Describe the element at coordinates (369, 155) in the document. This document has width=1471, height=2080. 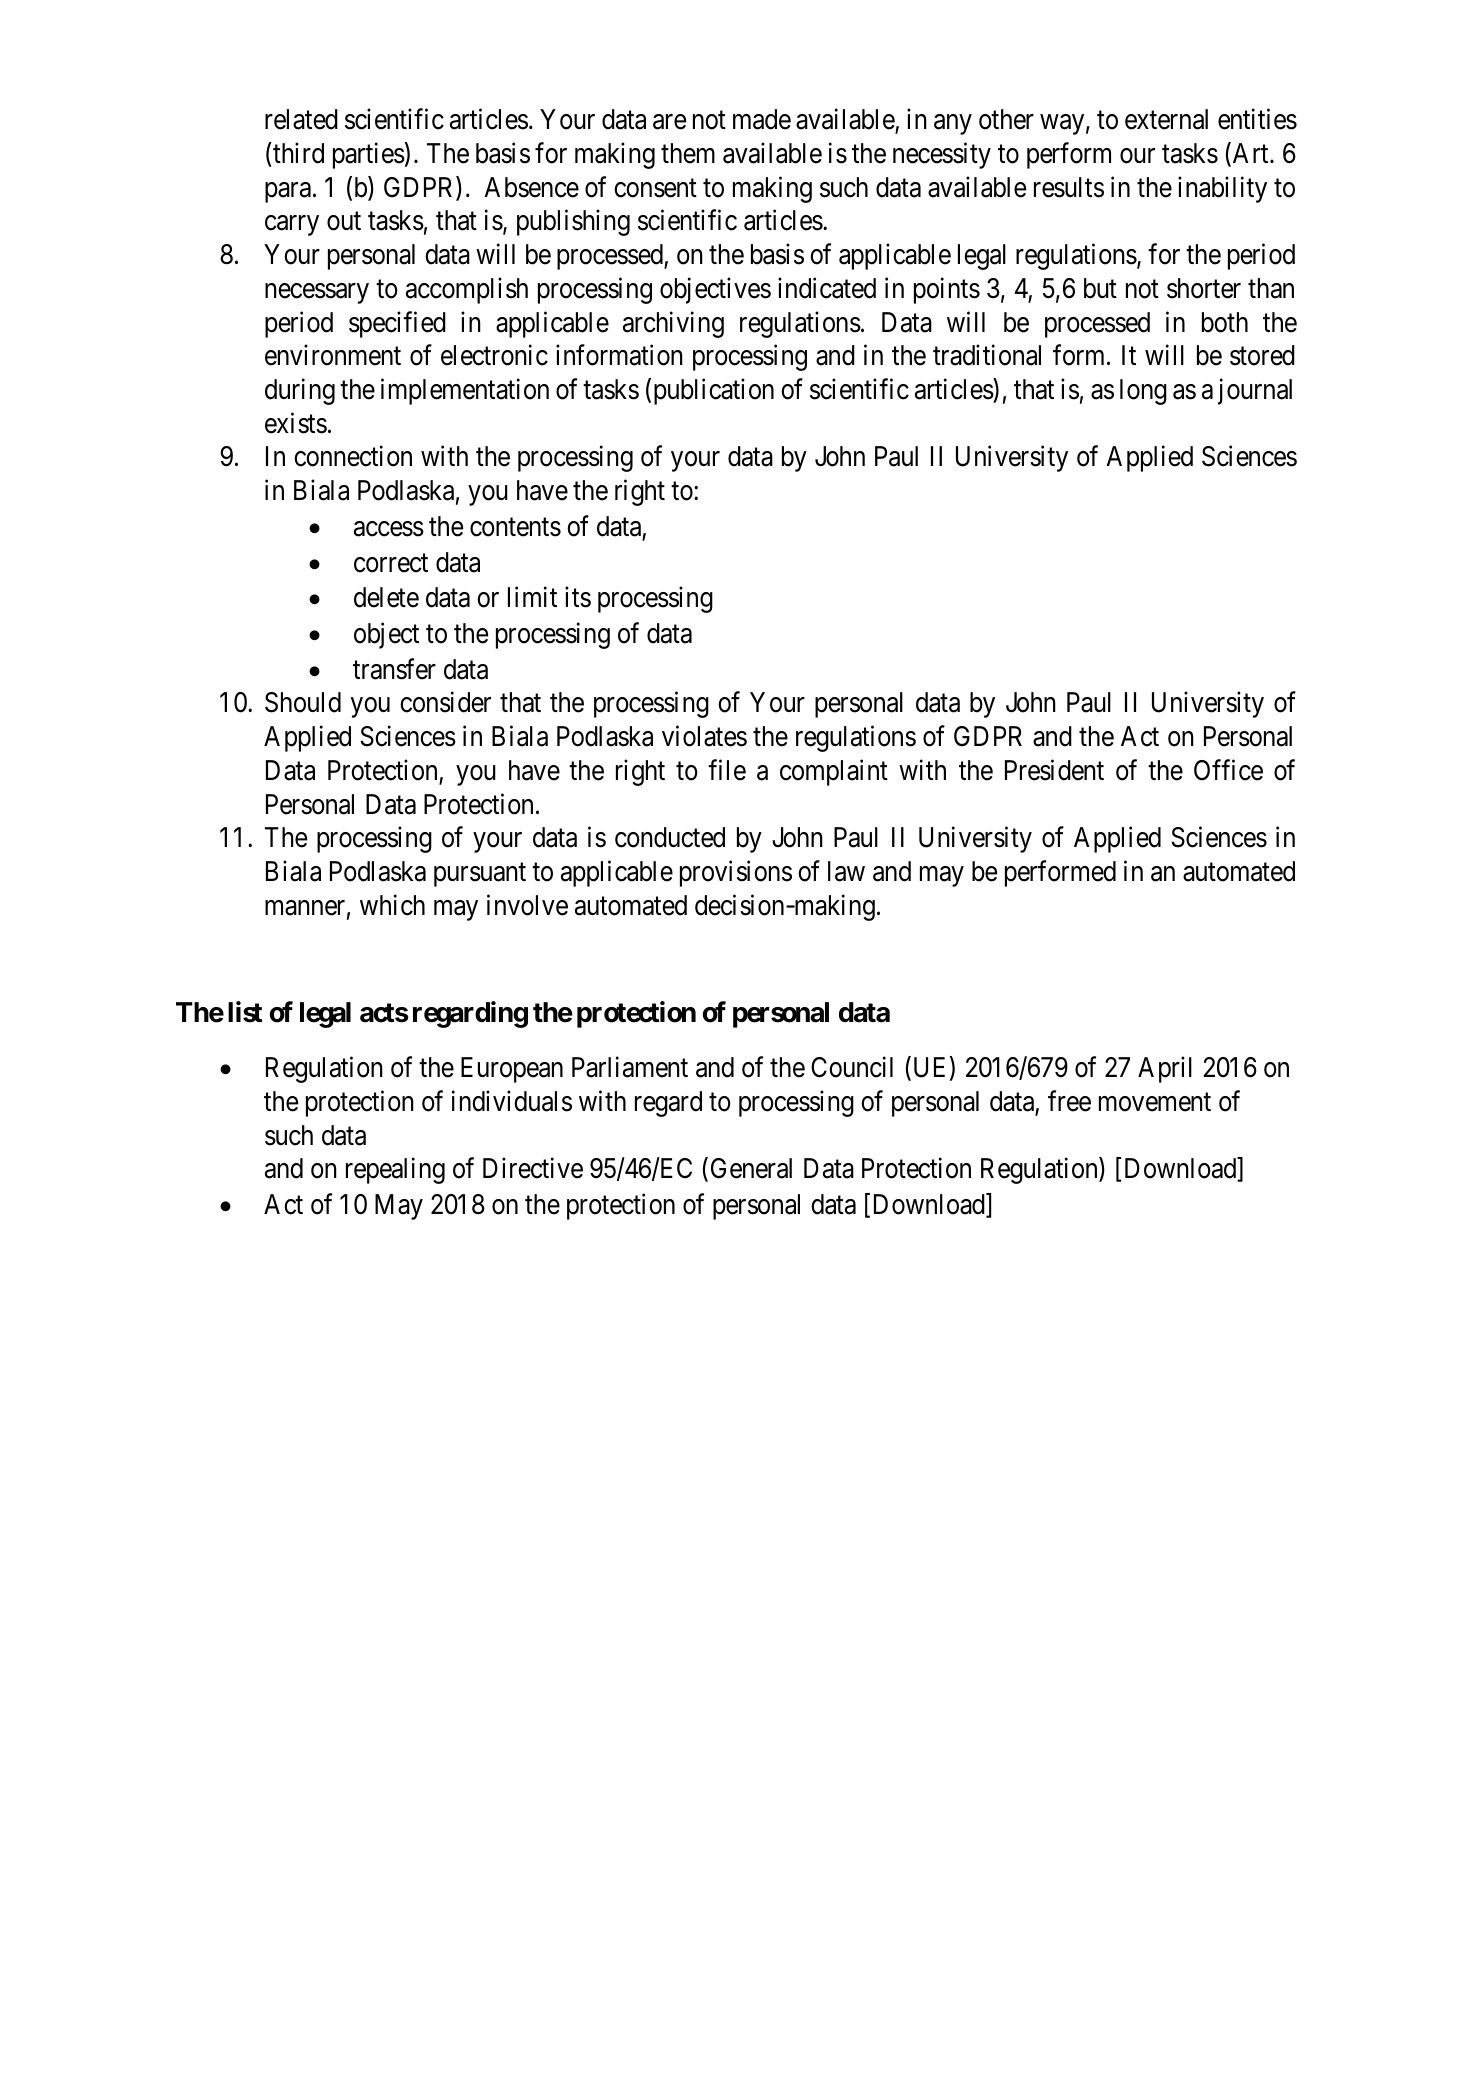
I see `parties` at that location.
